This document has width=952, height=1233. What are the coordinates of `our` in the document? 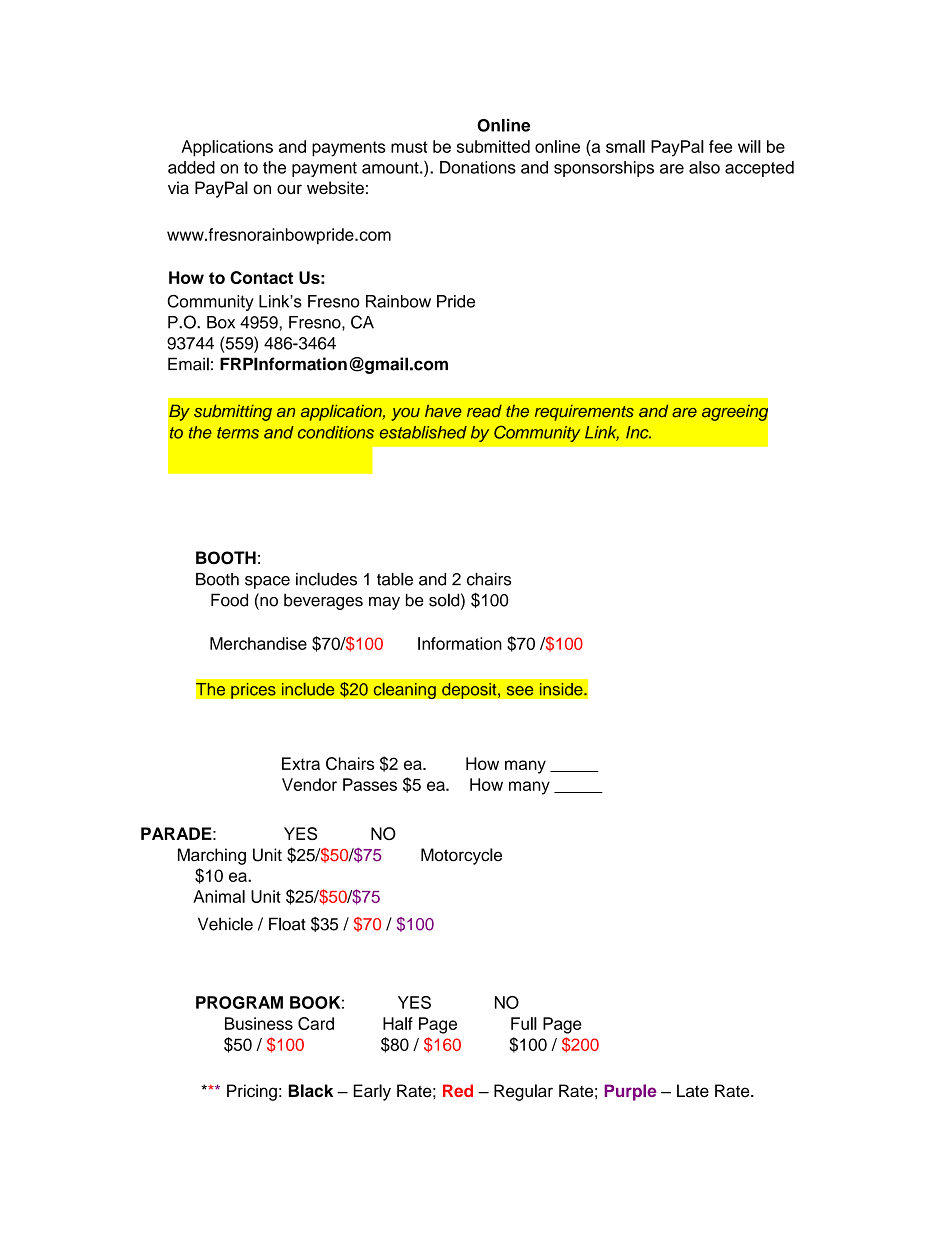 It's located at (289, 189).
